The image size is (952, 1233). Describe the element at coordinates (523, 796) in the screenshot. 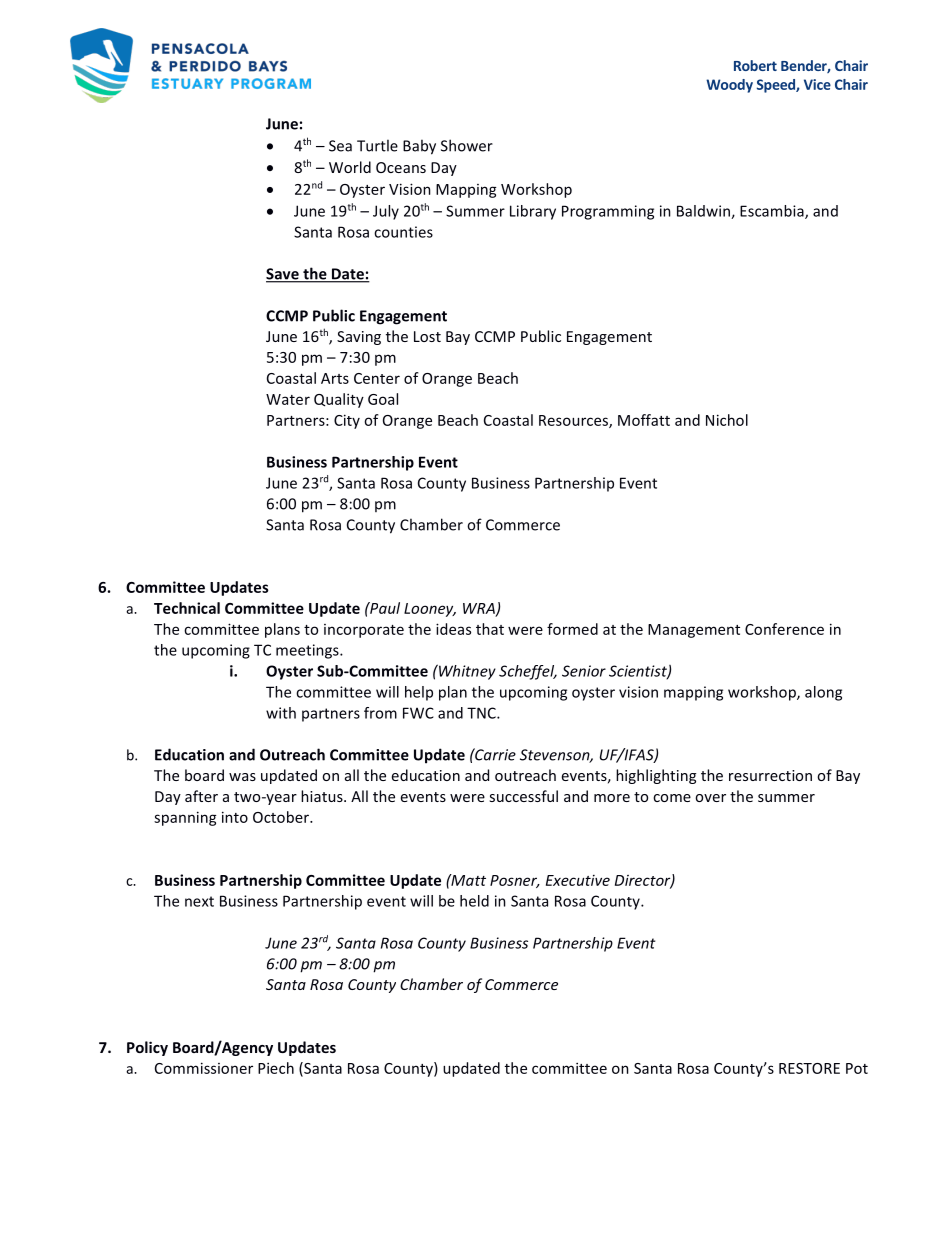

I see `successful` at that location.
